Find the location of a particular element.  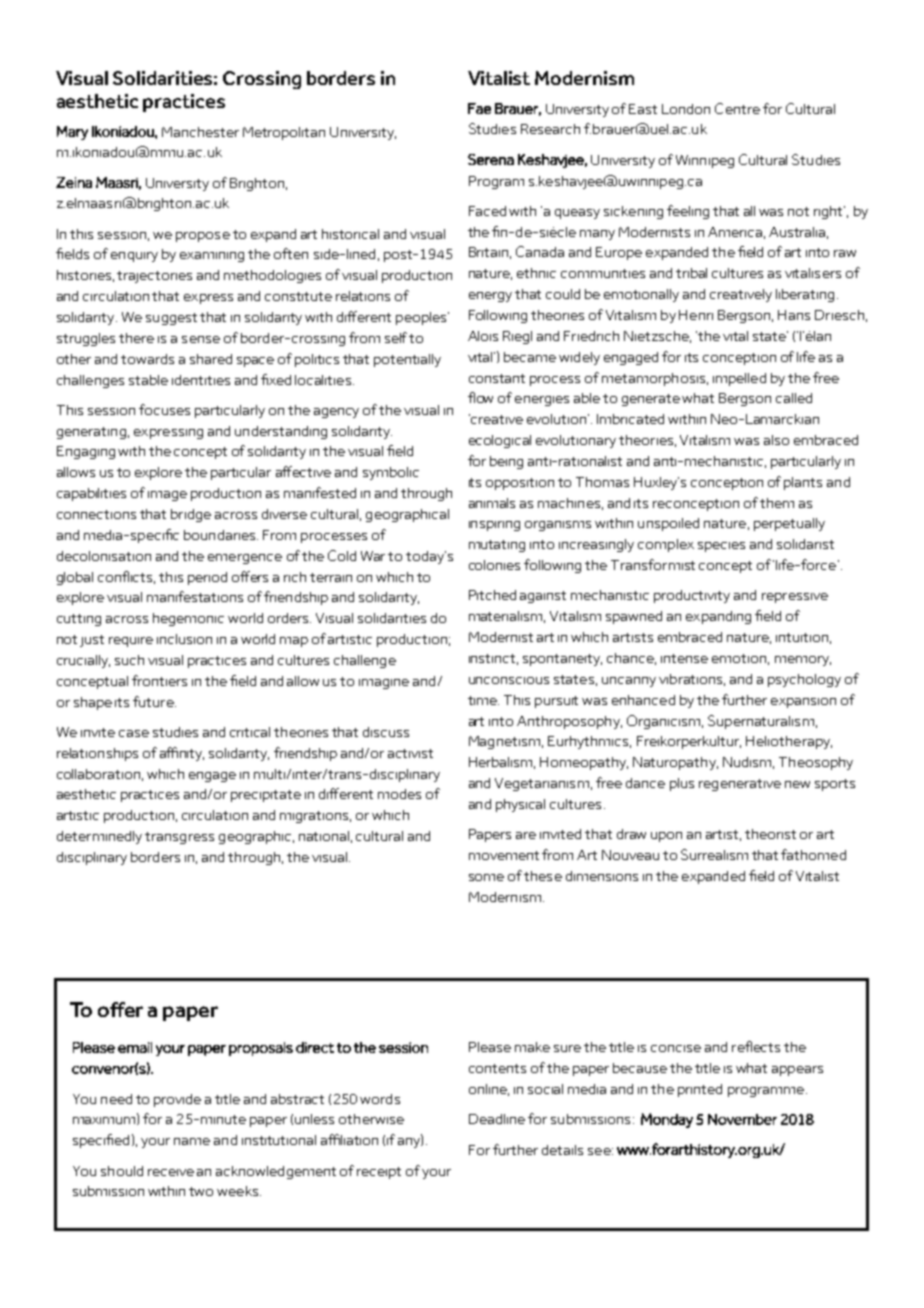

Manchester is located at coordinates (200, 132).
